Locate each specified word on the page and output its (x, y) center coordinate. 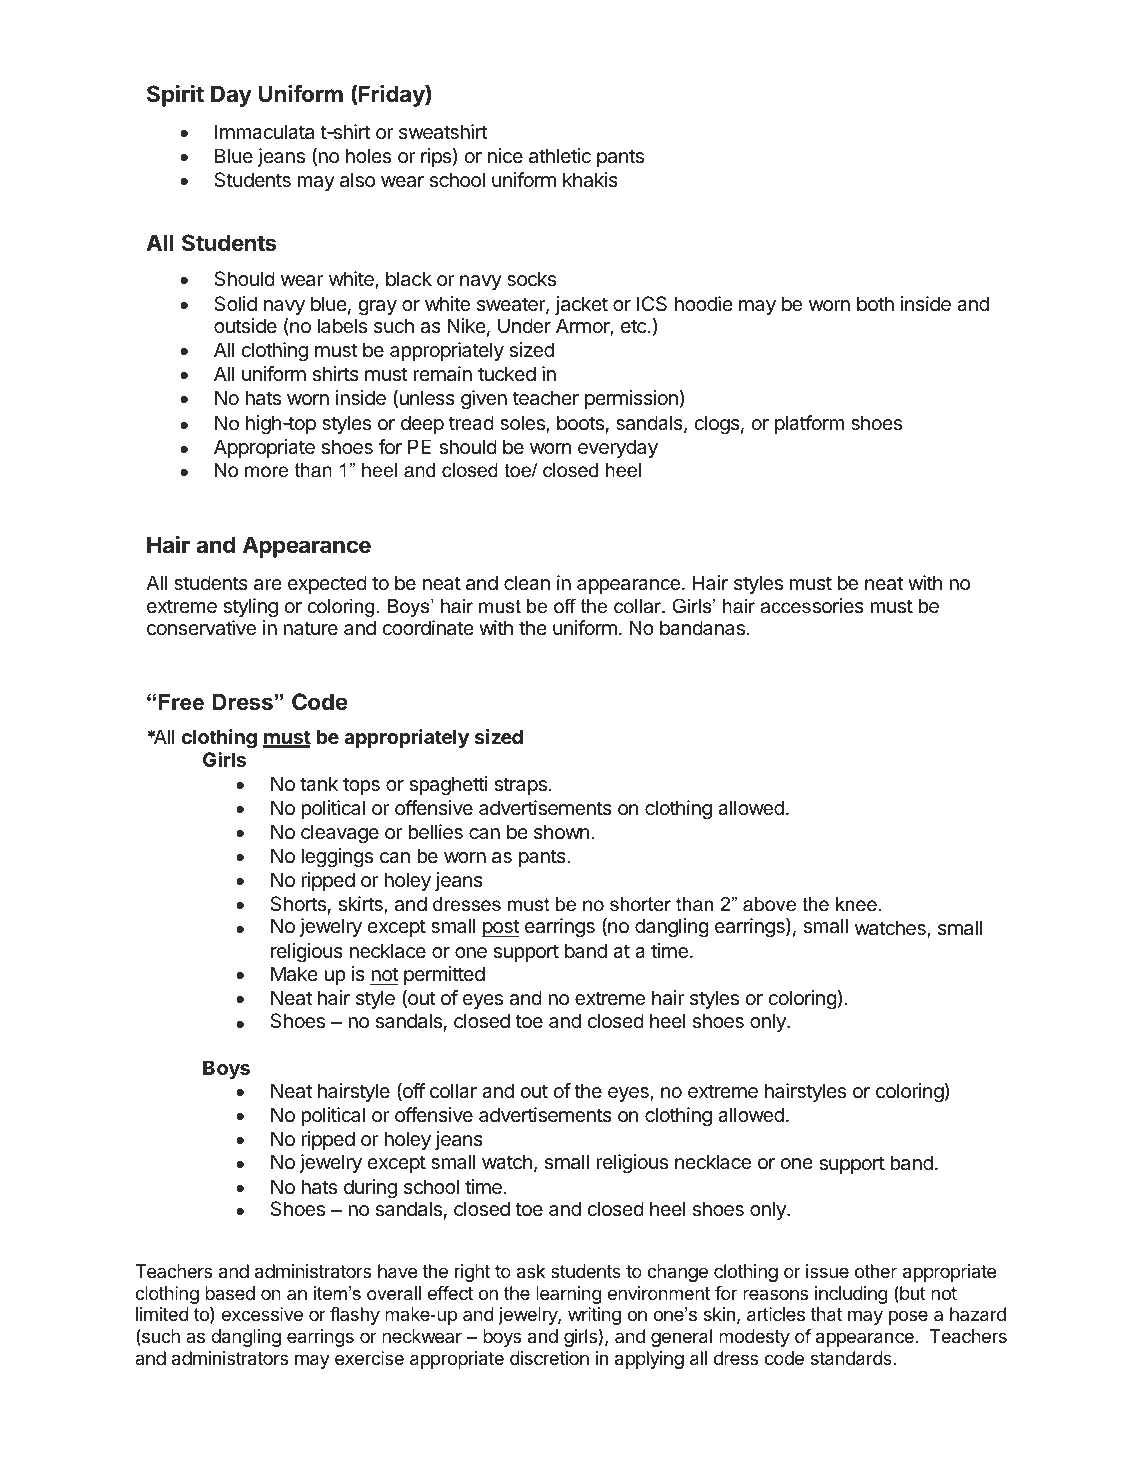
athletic (560, 156)
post (501, 928)
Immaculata (264, 132)
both (875, 303)
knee (856, 904)
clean (527, 583)
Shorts (298, 904)
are (268, 585)
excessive (262, 1314)
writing (594, 1316)
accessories (812, 606)
